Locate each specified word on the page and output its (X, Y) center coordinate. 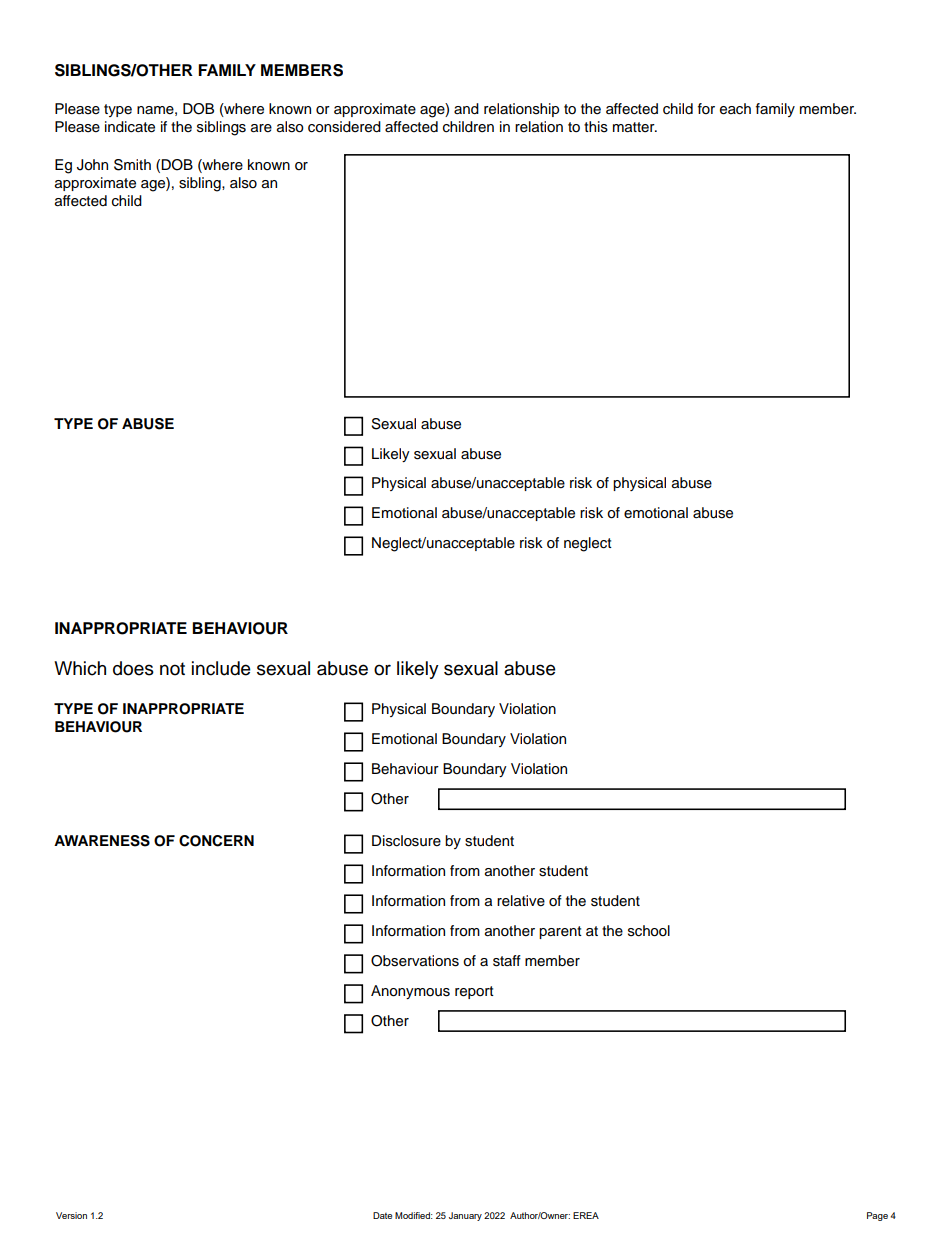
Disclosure (406, 841)
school (649, 931)
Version (71, 1215)
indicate (130, 127)
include (221, 668)
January (465, 1216)
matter (635, 127)
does (133, 668)
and (466, 109)
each (735, 109)
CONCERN (216, 841)
